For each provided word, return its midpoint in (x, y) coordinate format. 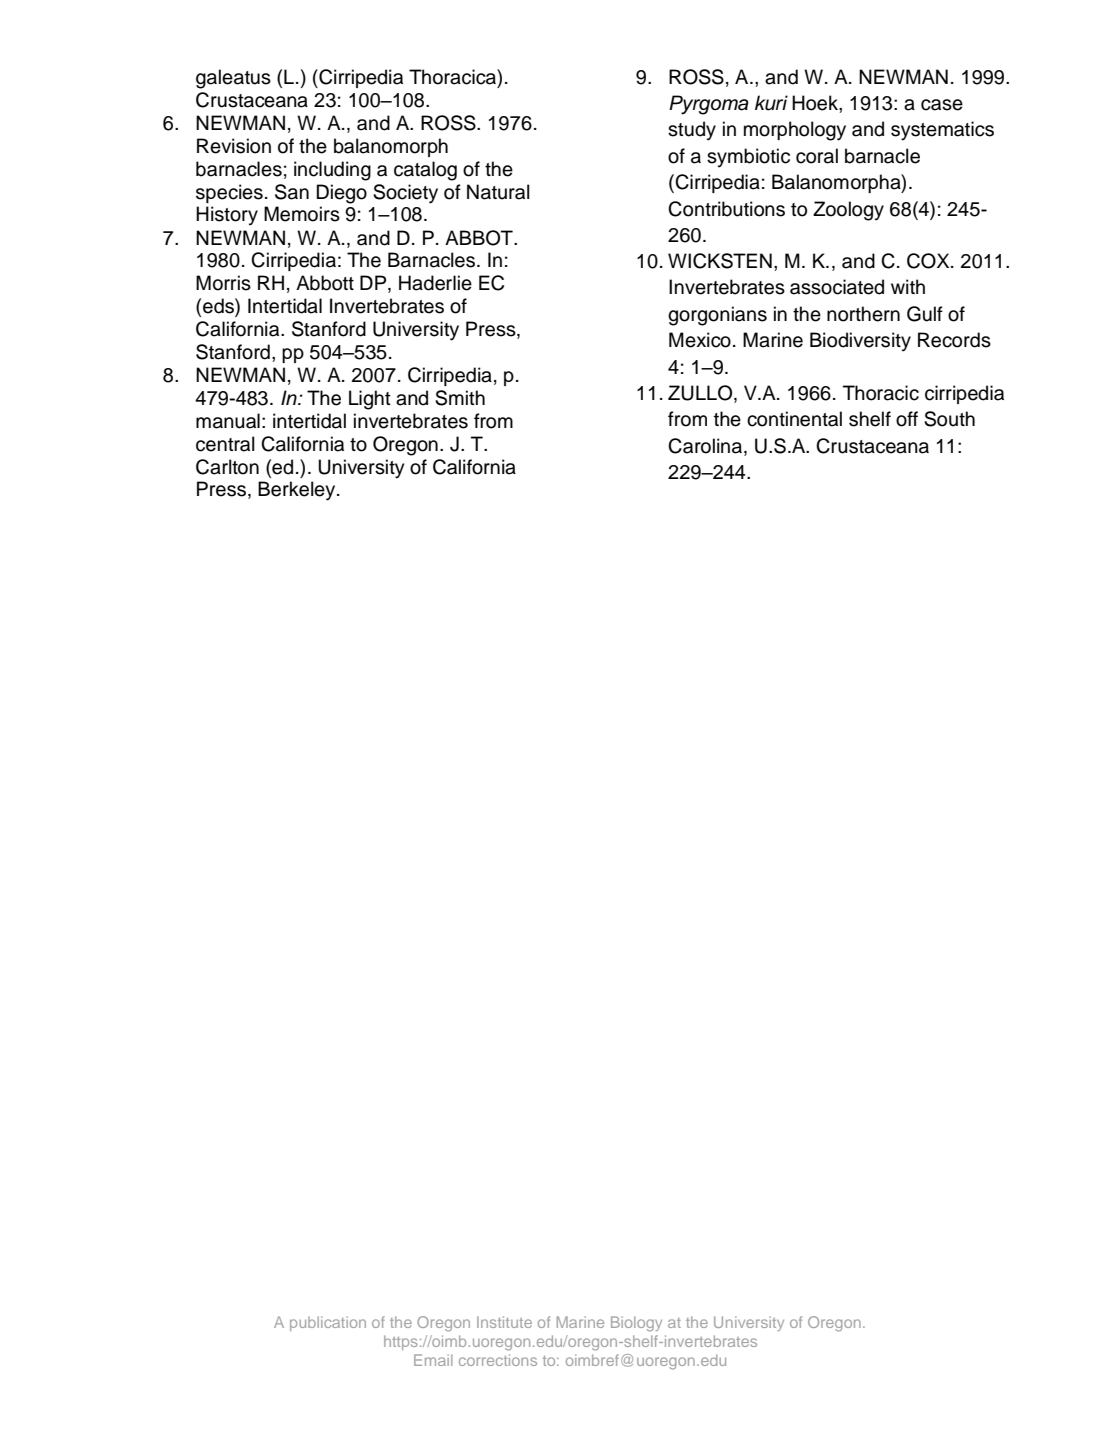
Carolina (706, 447)
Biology (636, 1324)
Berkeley (298, 491)
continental (794, 419)
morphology (795, 131)
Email (433, 1360)
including (332, 171)
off (907, 419)
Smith (460, 398)
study (692, 131)
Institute (504, 1322)
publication (328, 1323)
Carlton (227, 467)
